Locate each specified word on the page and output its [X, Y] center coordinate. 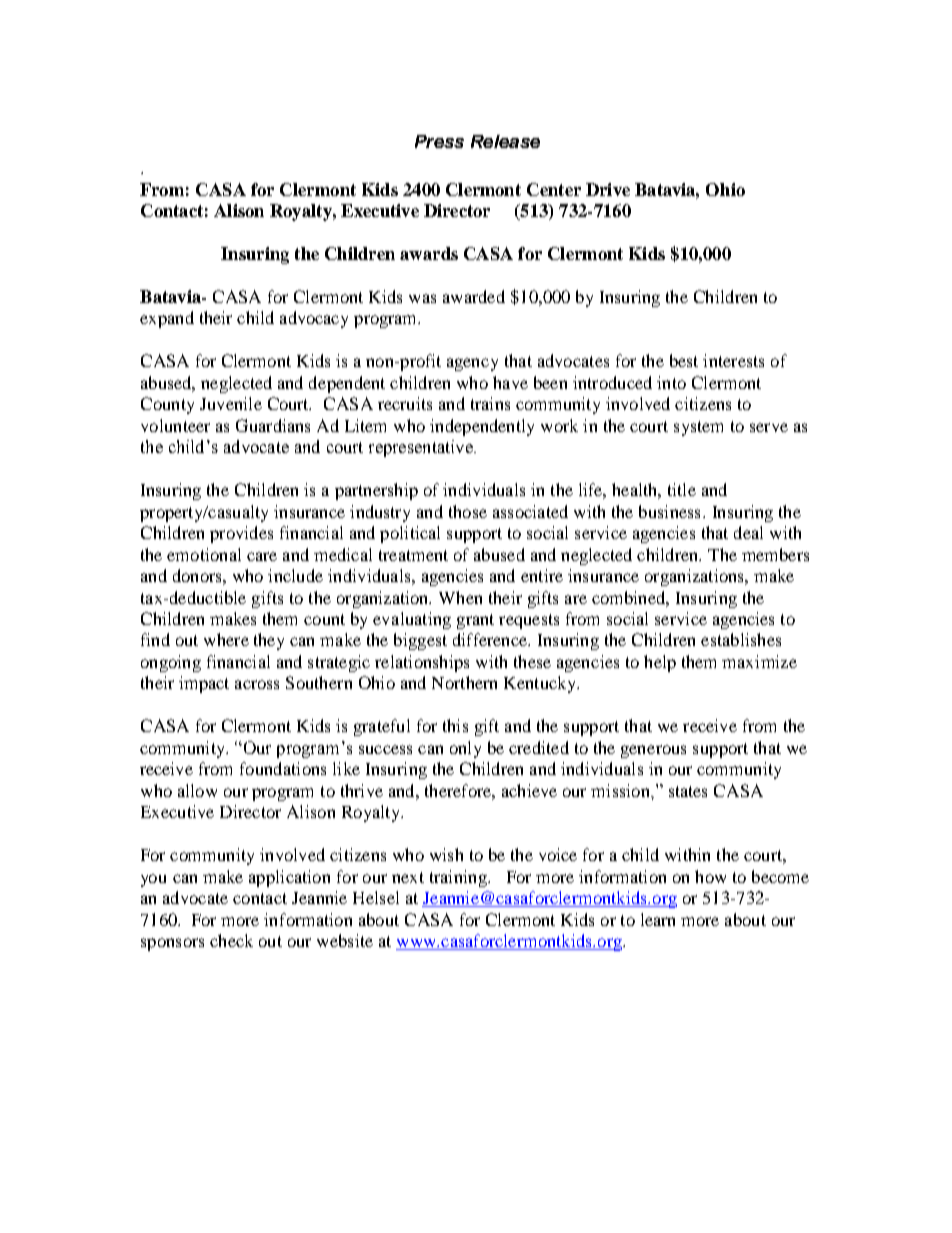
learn [658, 919]
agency [472, 364]
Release [505, 141]
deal [748, 532]
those [468, 511]
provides [241, 534]
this [455, 725]
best [684, 360]
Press [439, 141]
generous [653, 751]
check [231, 940]
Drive [608, 189]
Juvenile [231, 403]
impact [204, 684]
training [459, 878]
